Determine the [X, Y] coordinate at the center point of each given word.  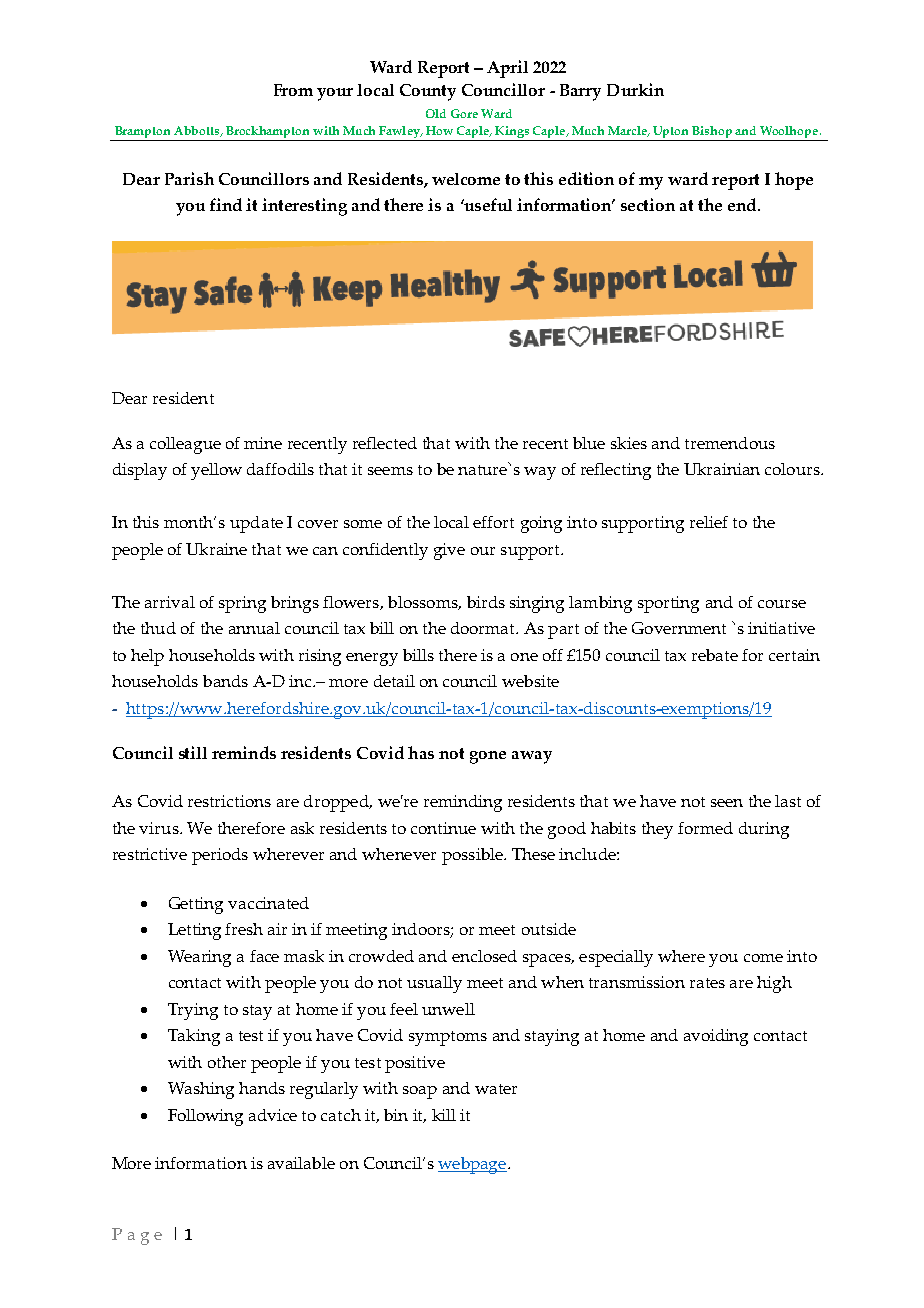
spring [242, 604]
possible [473, 856]
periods [220, 856]
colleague [185, 445]
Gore [464, 113]
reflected [385, 443]
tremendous [730, 443]
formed [705, 828]
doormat [484, 628]
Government [679, 628]
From [293, 90]
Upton [671, 133]
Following [205, 1117]
